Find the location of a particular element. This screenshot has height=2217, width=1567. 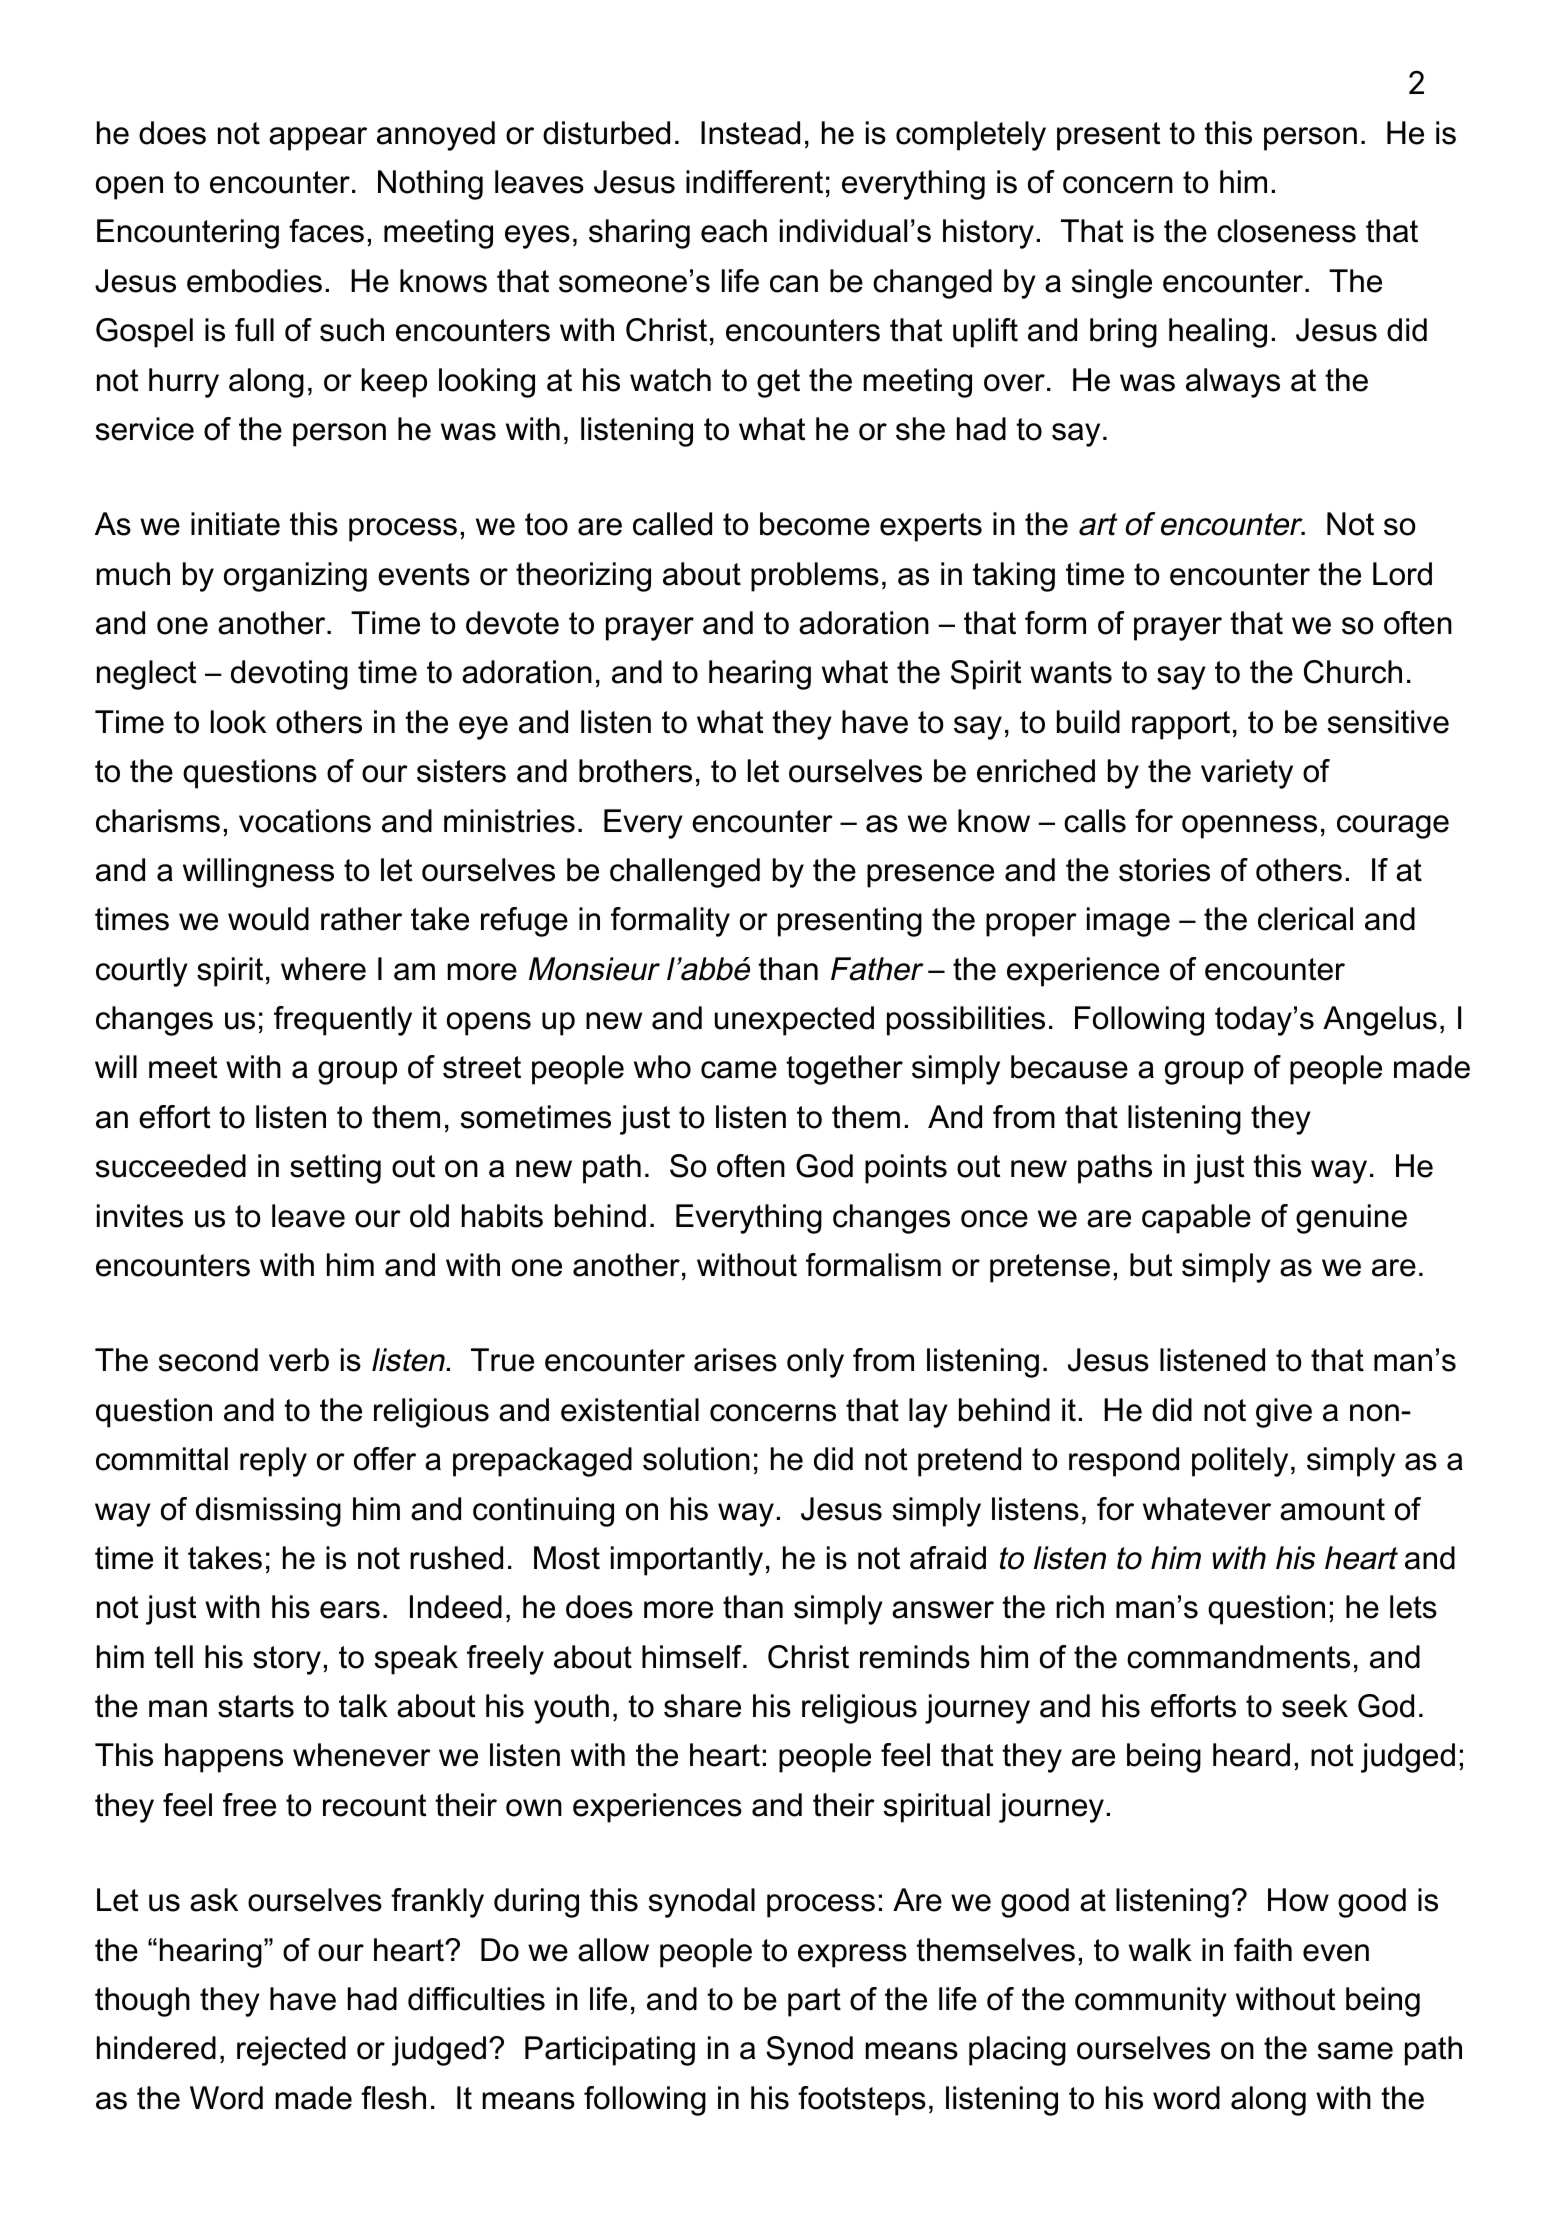

problems is located at coordinates (815, 577).
